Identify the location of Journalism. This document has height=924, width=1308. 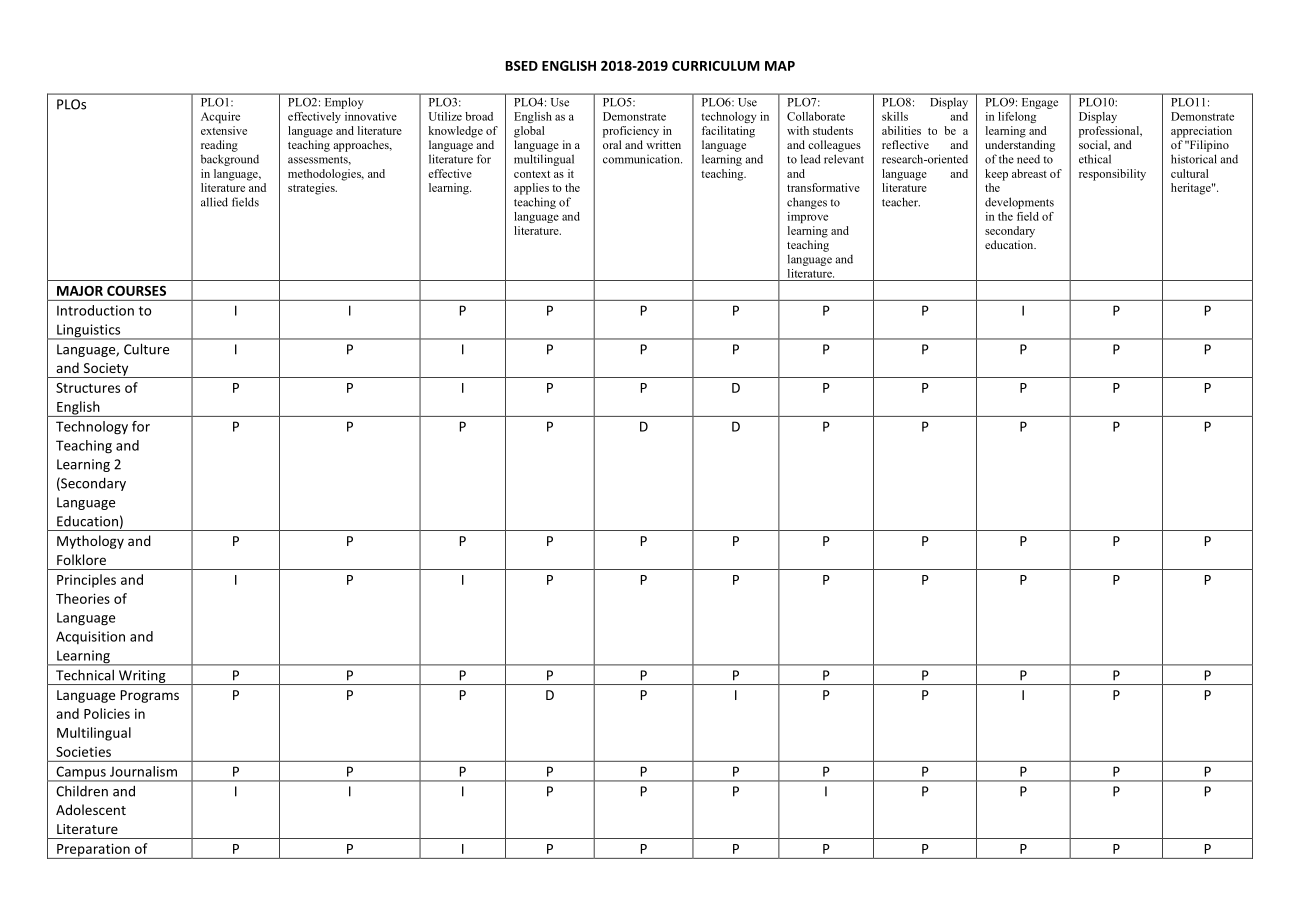
(143, 771).
